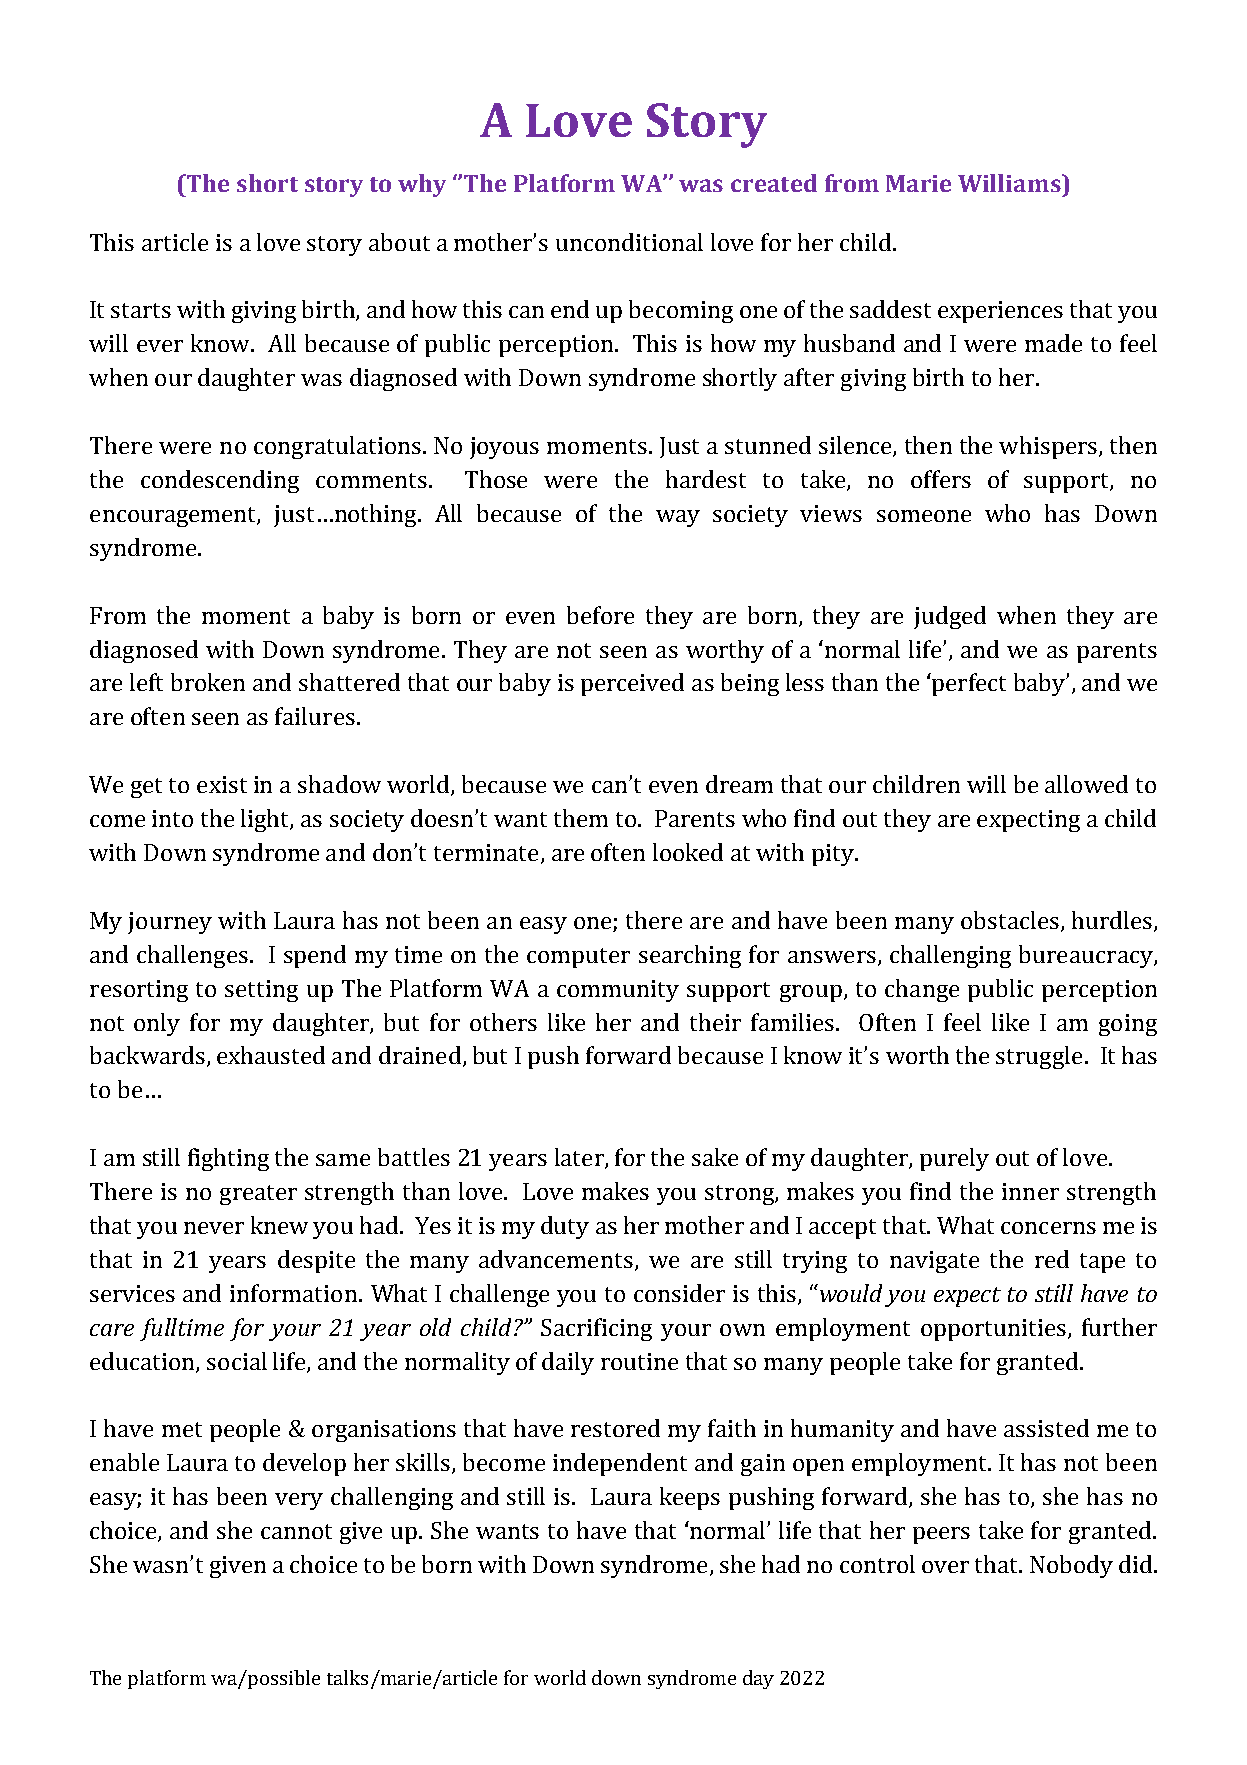  What do you see at coordinates (578, 958) in the image?
I see `computer` at bounding box center [578, 958].
